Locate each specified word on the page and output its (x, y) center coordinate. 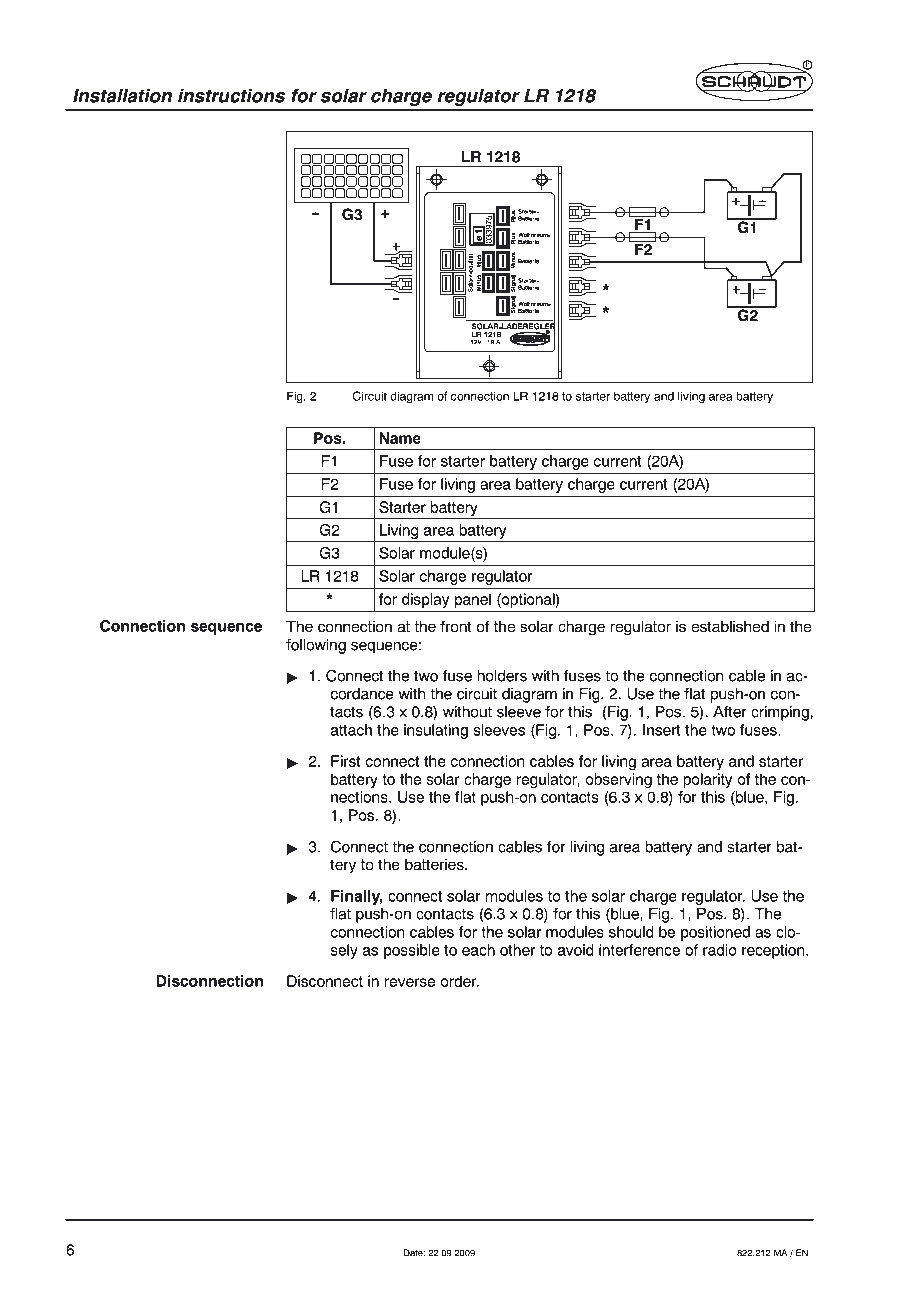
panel (473, 600)
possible (412, 951)
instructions (231, 96)
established (730, 626)
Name (400, 438)
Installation (122, 96)
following (316, 646)
